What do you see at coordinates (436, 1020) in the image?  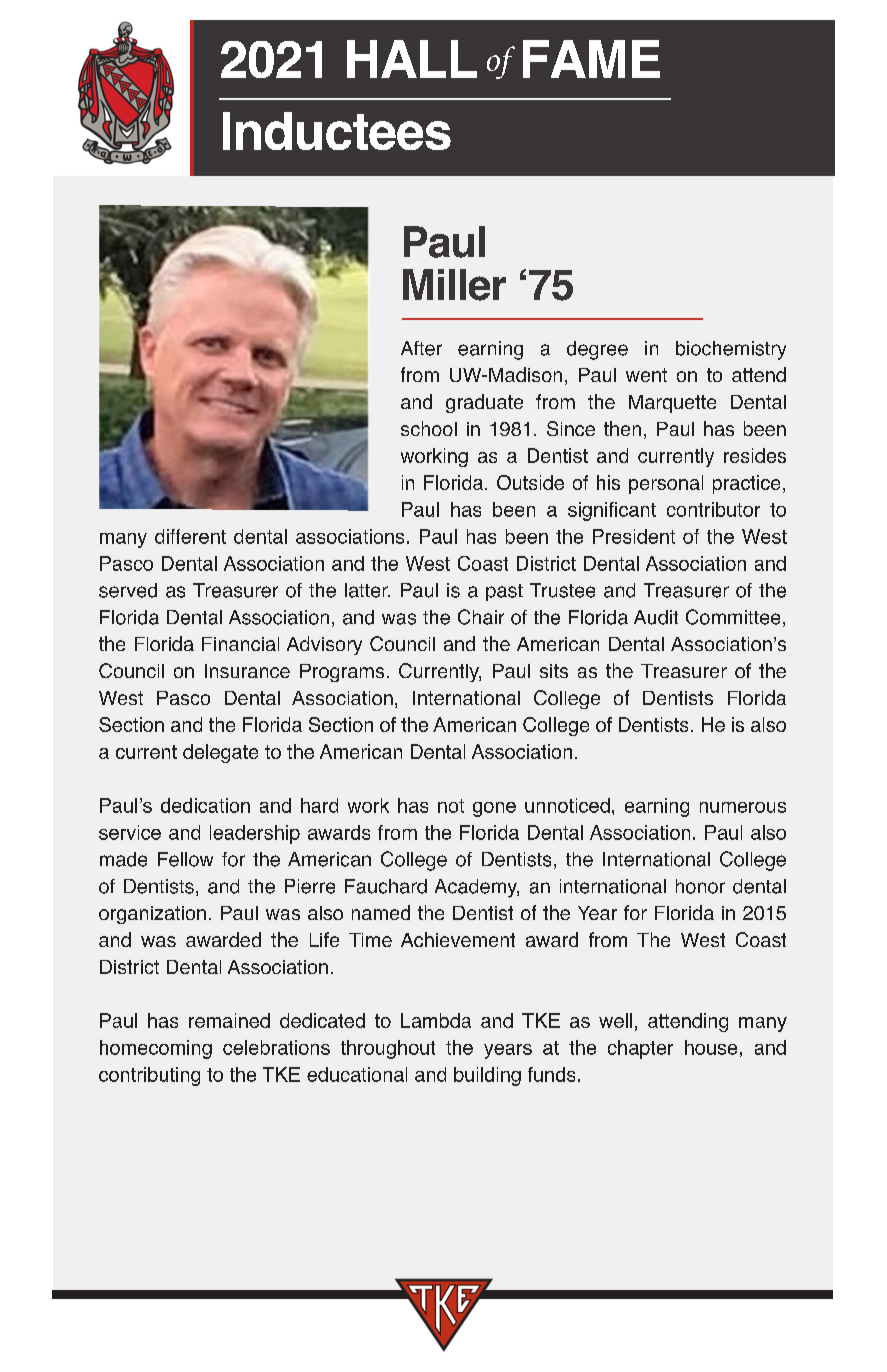 I see `Lambda` at bounding box center [436, 1020].
